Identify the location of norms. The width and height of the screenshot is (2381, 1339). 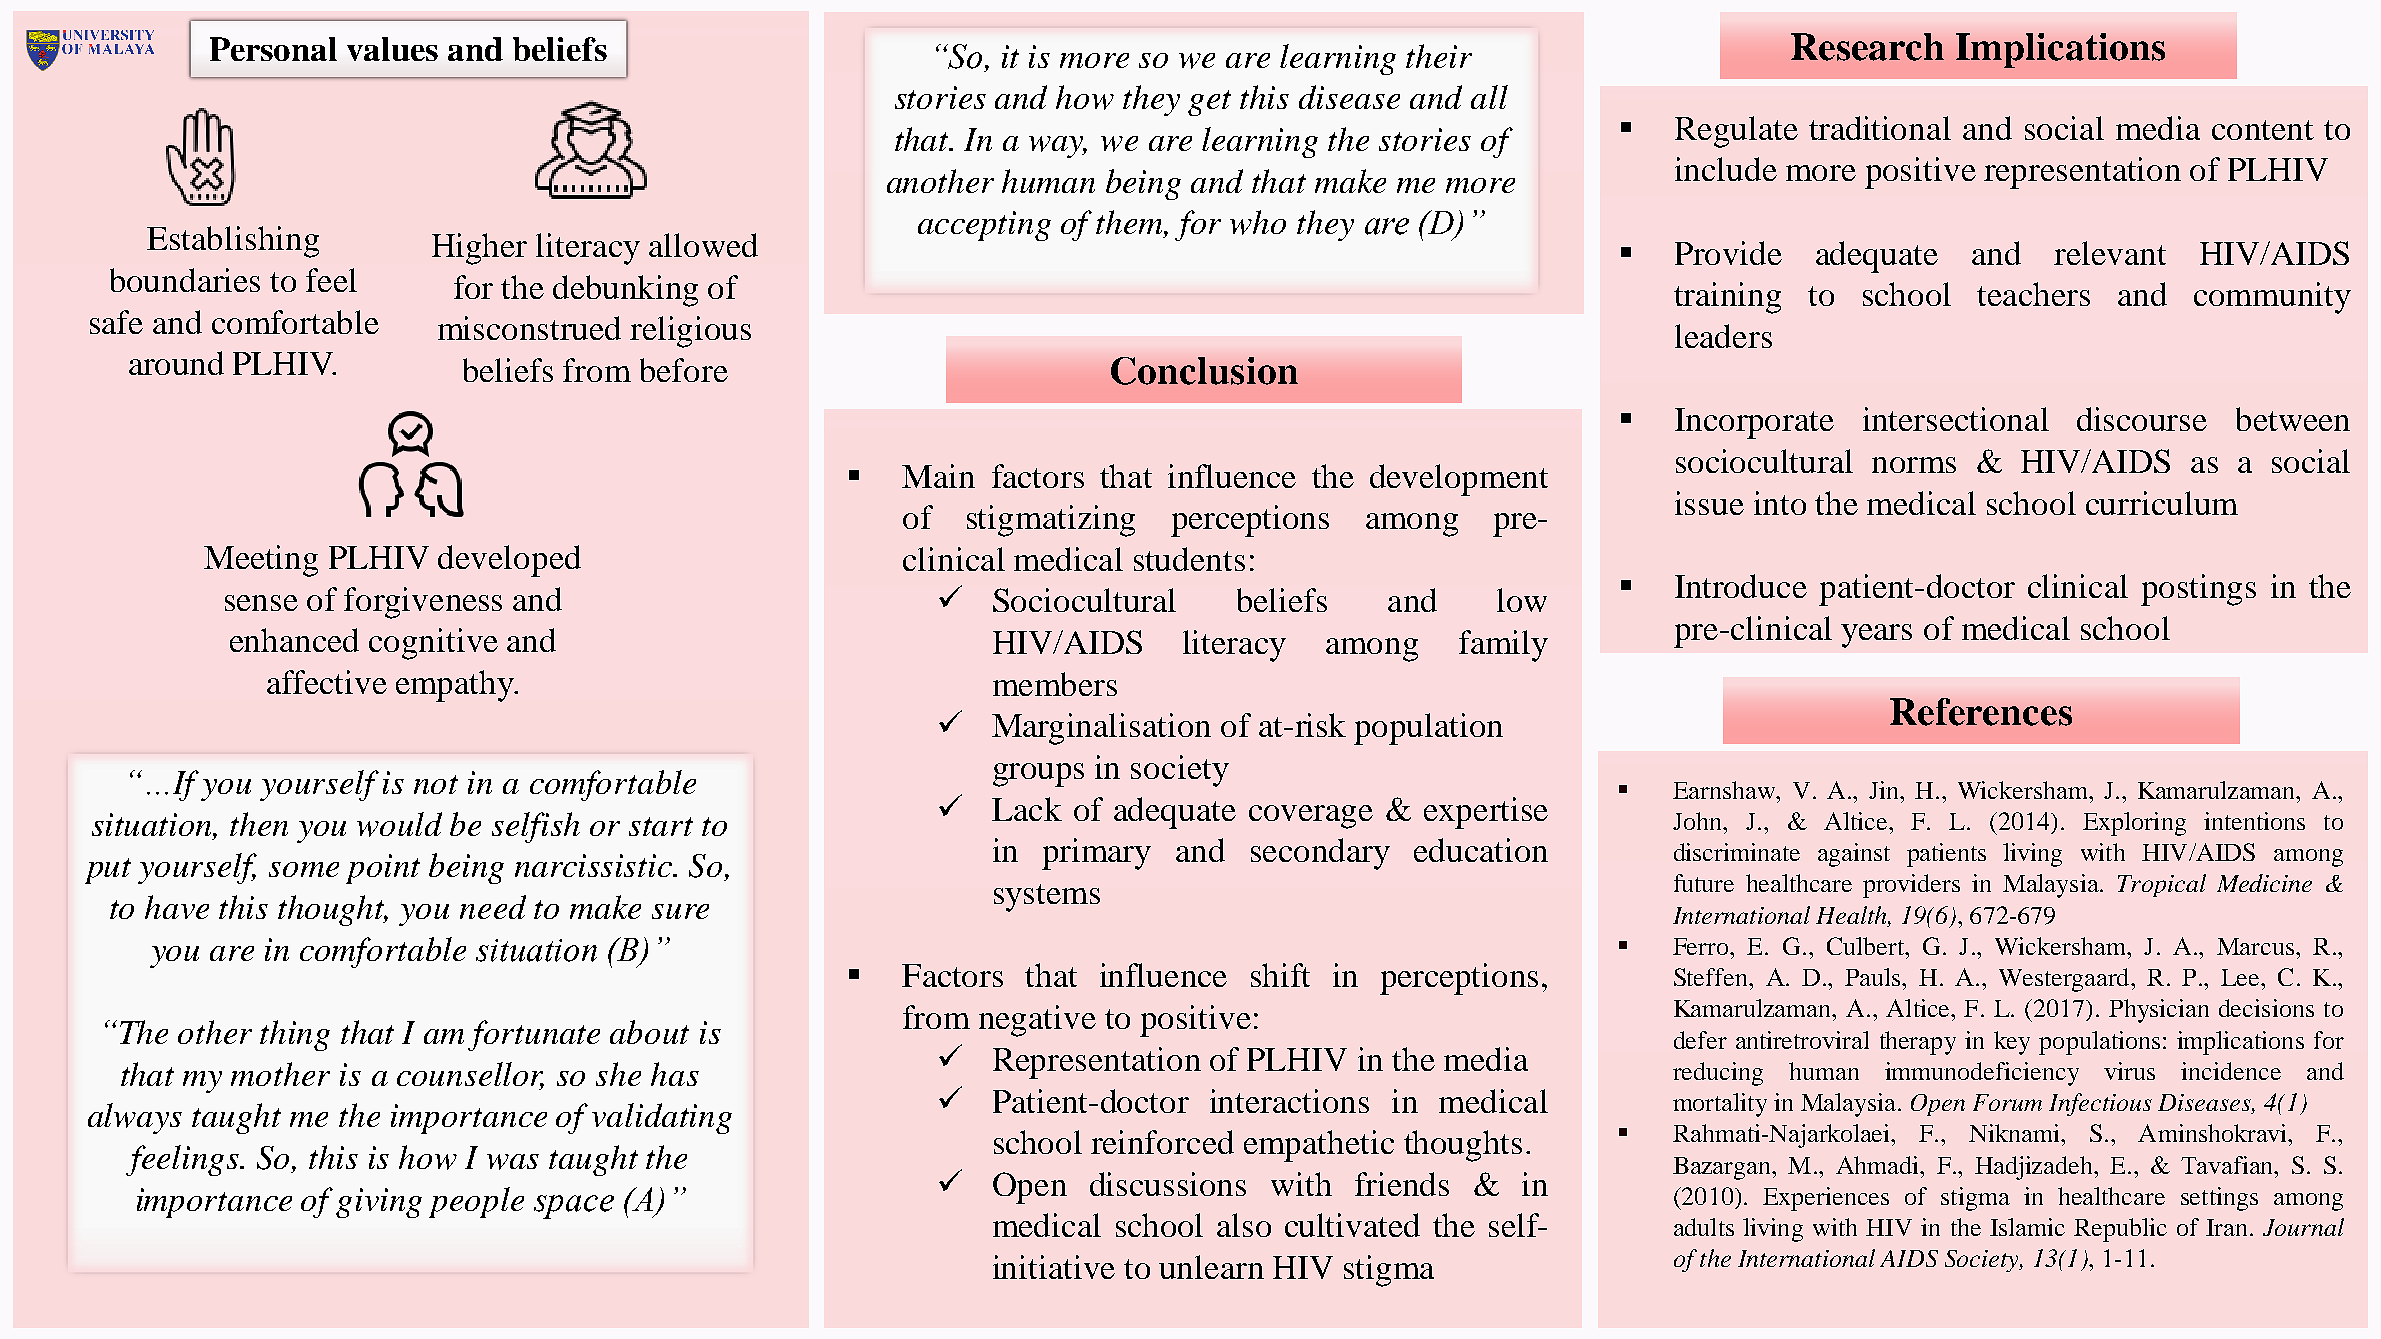
(1914, 465).
